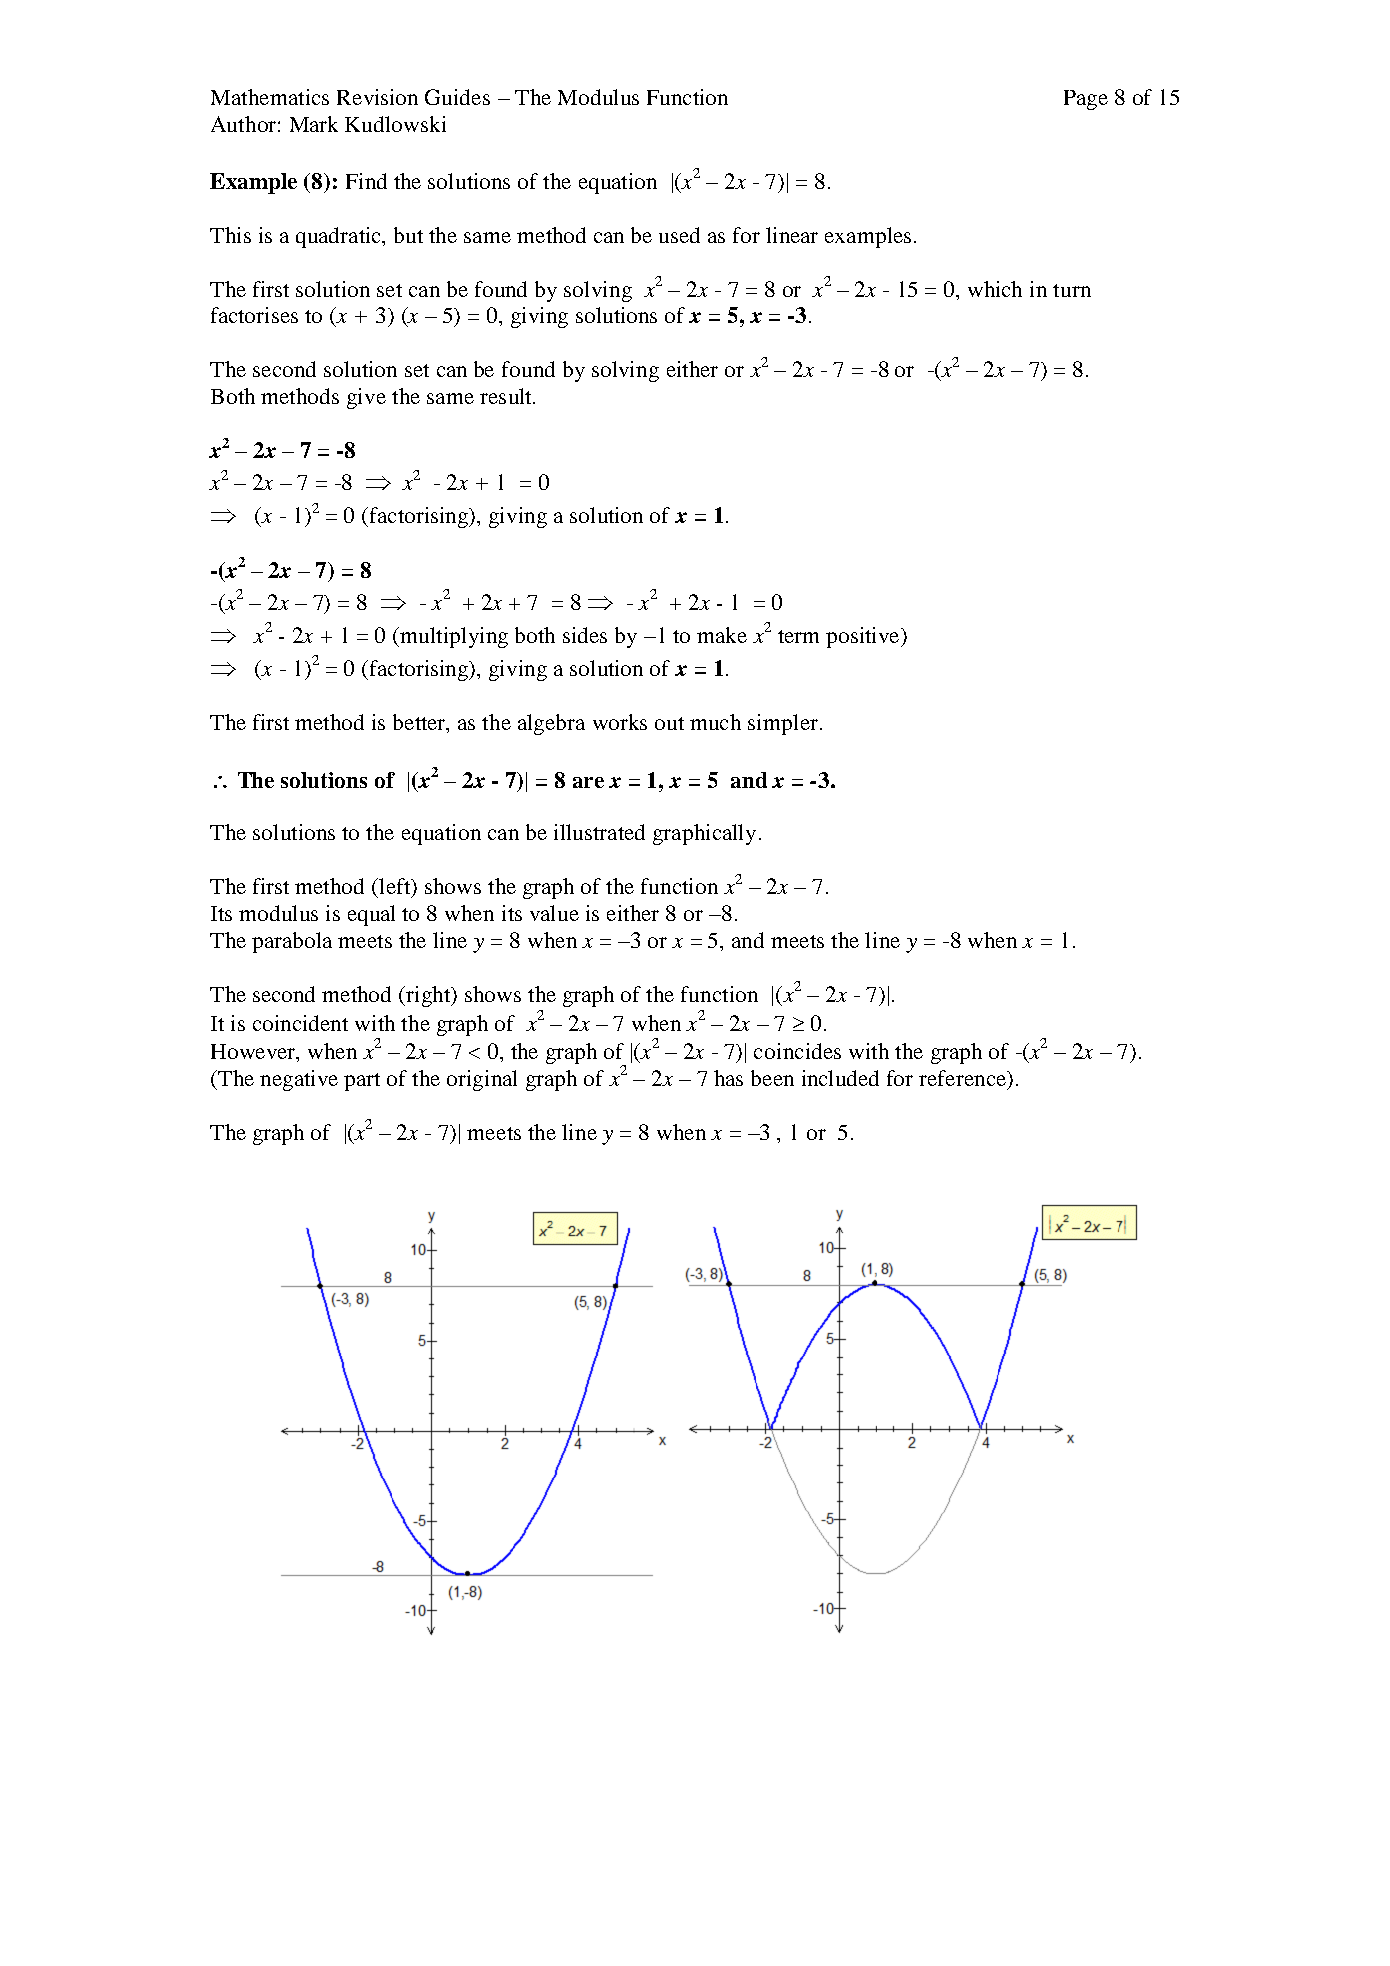 This image has width=1390, height=1966. What do you see at coordinates (362, 1082) in the image?
I see `part` at bounding box center [362, 1082].
